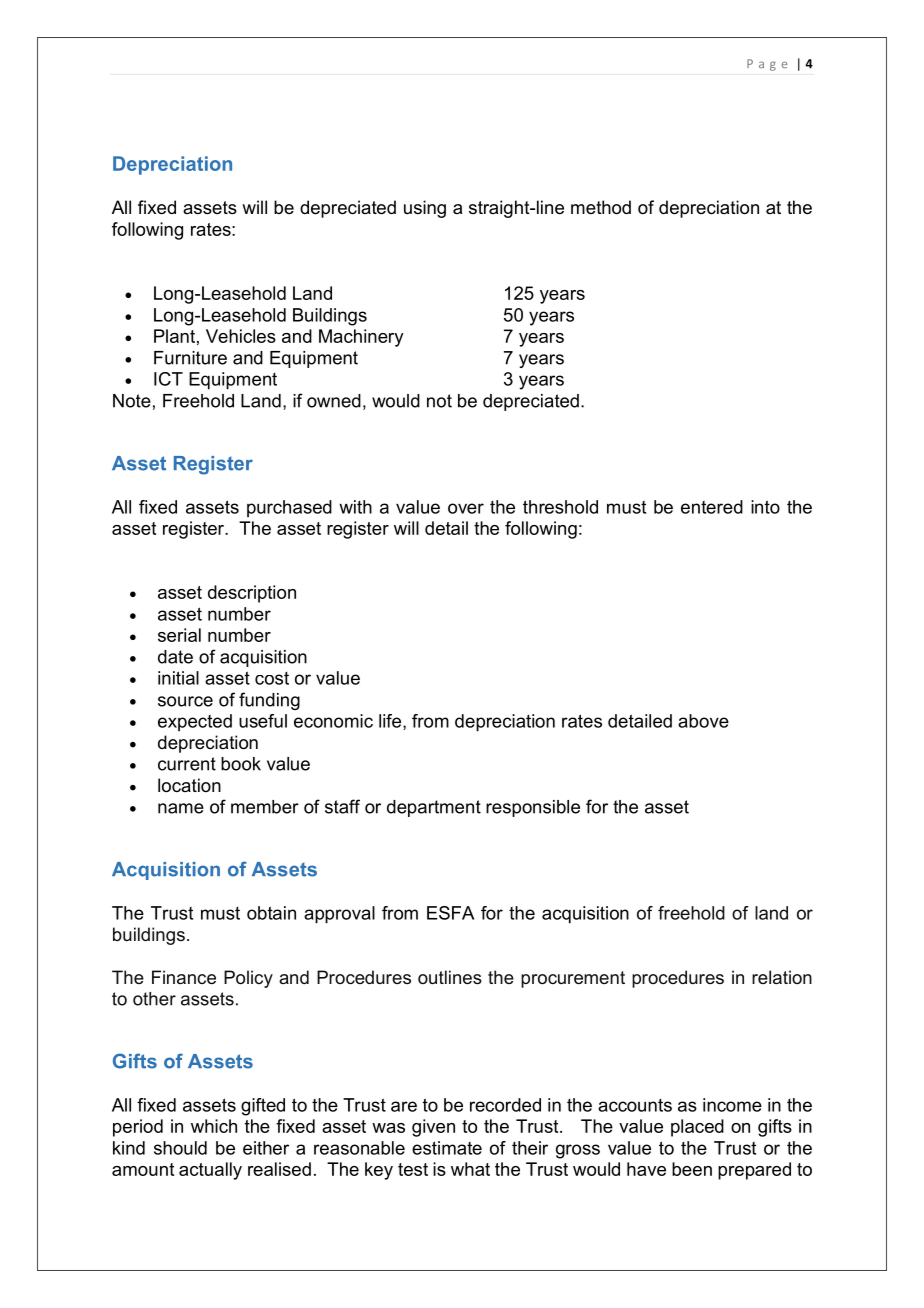  I want to click on entered, so click(712, 507).
